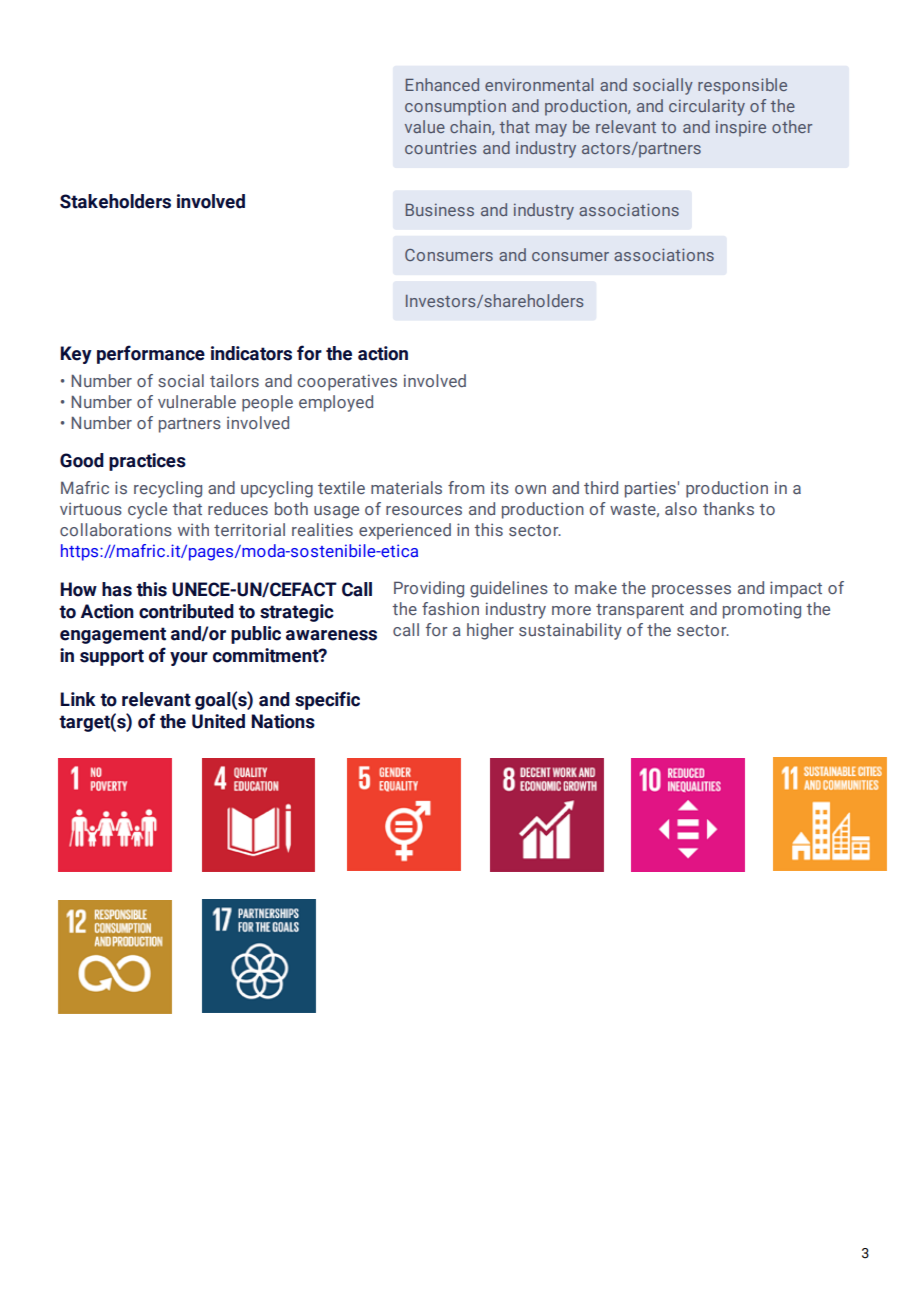  I want to click on United, so click(218, 721).
